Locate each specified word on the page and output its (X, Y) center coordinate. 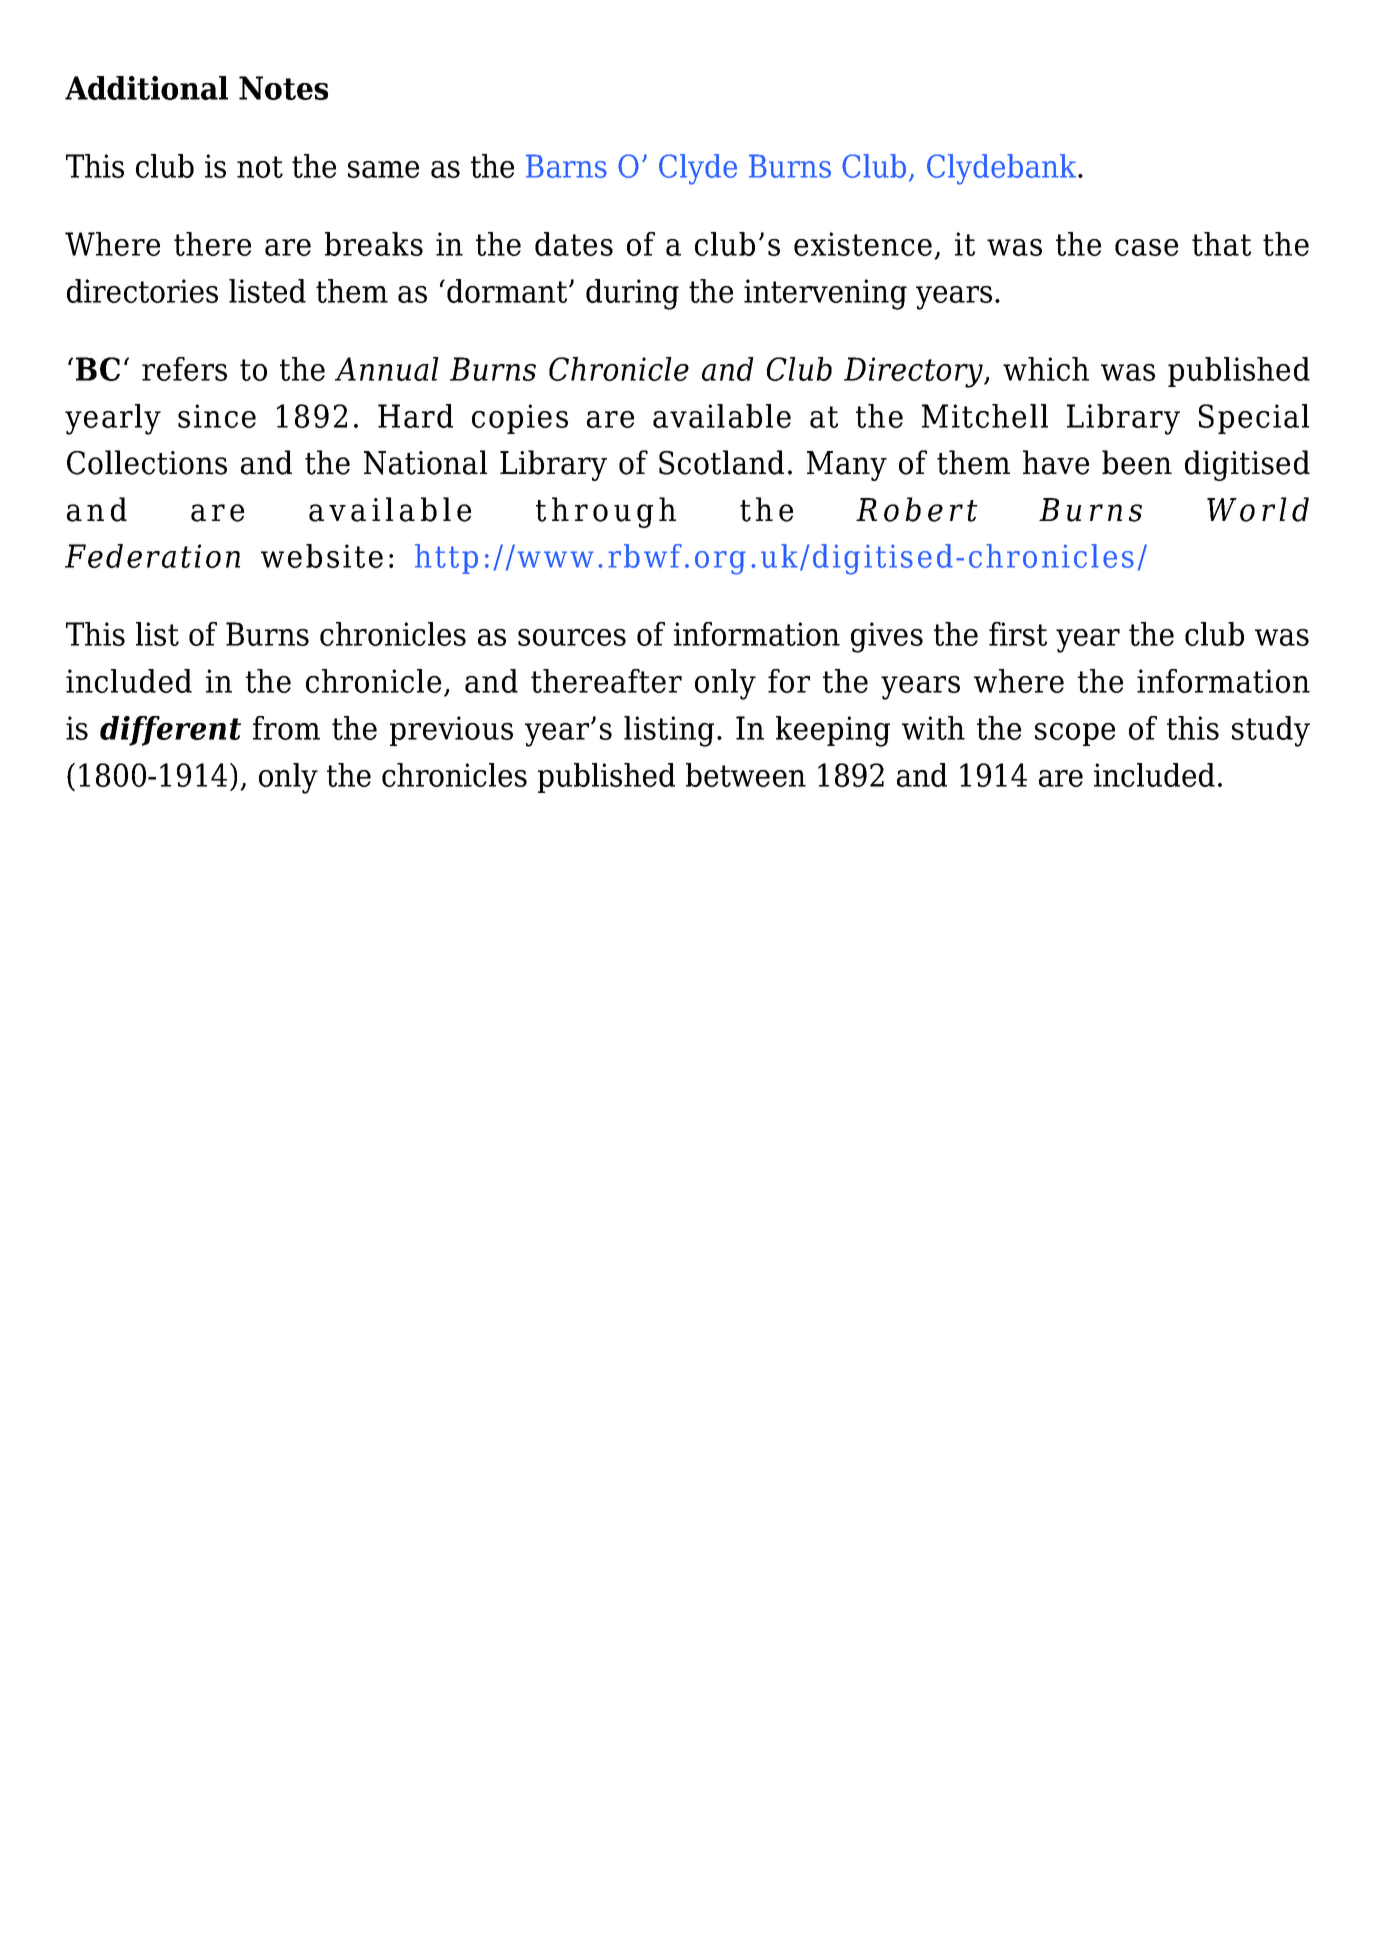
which (1046, 369)
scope (1075, 734)
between (746, 775)
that (1221, 244)
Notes (283, 88)
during (632, 294)
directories (142, 291)
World (1258, 509)
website (322, 556)
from (286, 728)
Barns (566, 166)
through (606, 512)
